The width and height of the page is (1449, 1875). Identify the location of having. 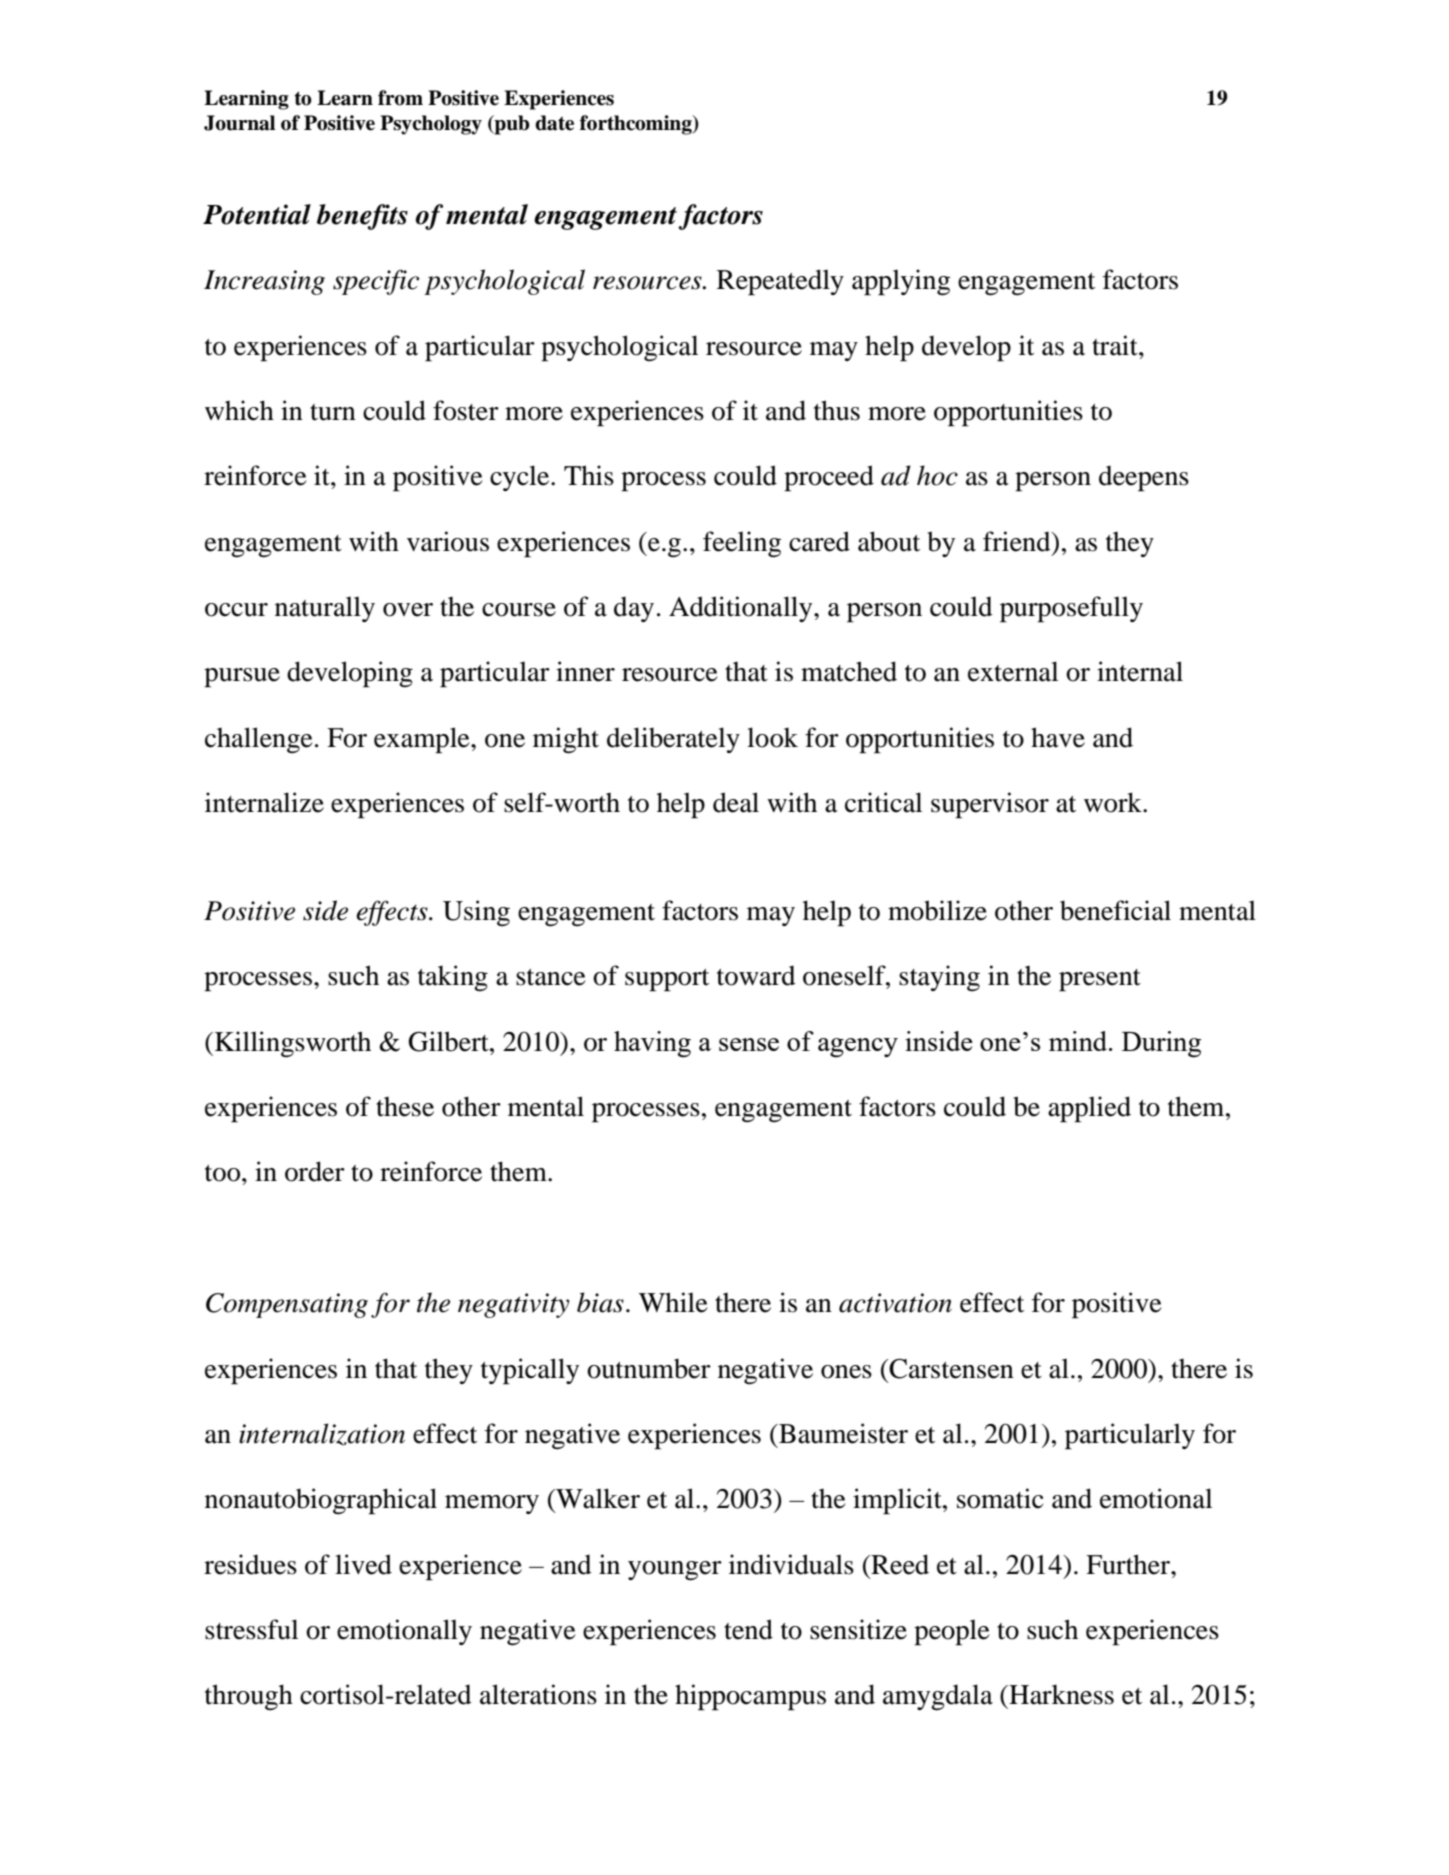
(652, 1044).
